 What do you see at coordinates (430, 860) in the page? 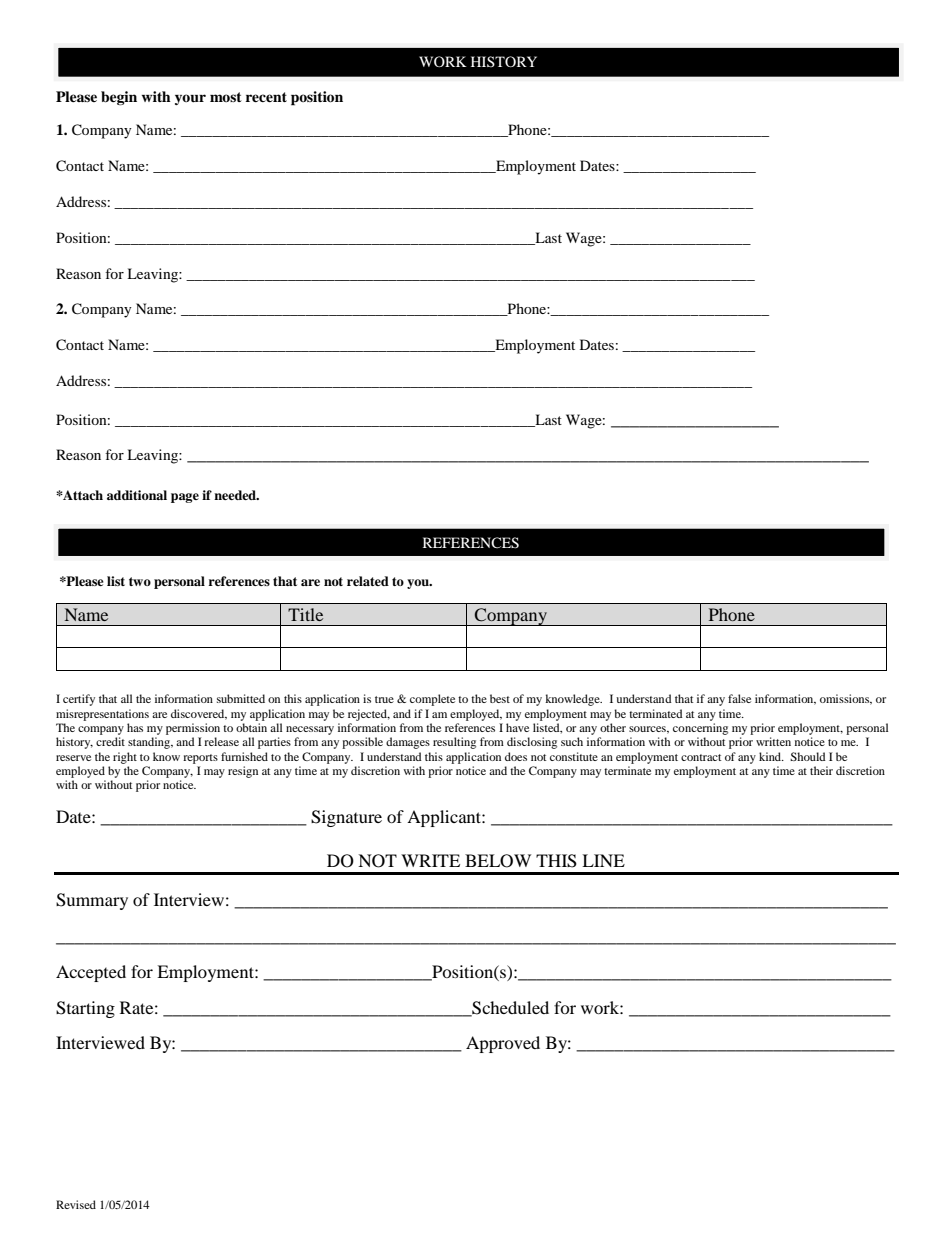
I see `WRITE` at bounding box center [430, 860].
